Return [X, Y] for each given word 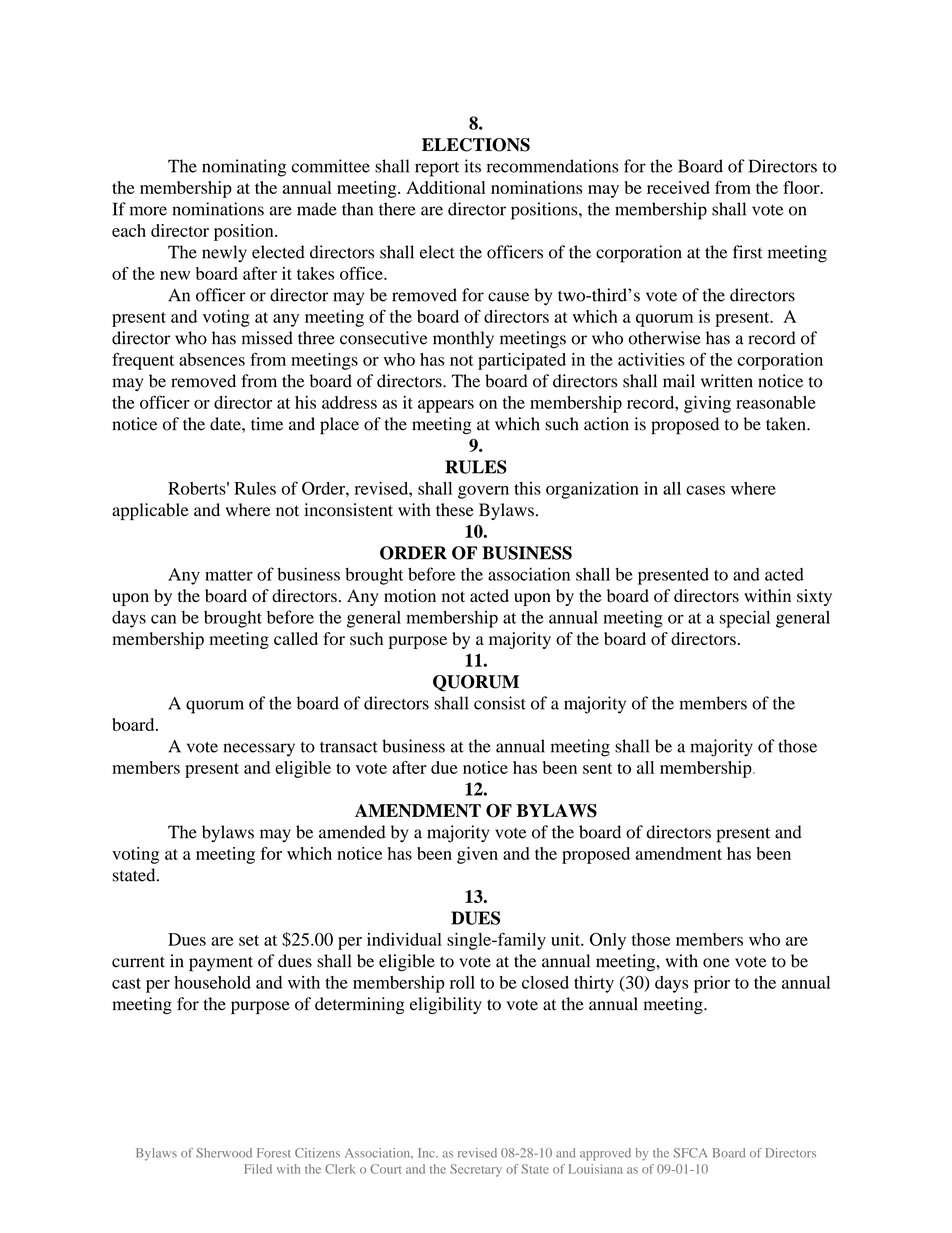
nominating [244, 168]
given [477, 855]
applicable [150, 511]
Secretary [476, 1170]
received [678, 187]
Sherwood [224, 1153]
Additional [446, 187]
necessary [259, 750]
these [455, 510]
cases [705, 490]
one [716, 963]
